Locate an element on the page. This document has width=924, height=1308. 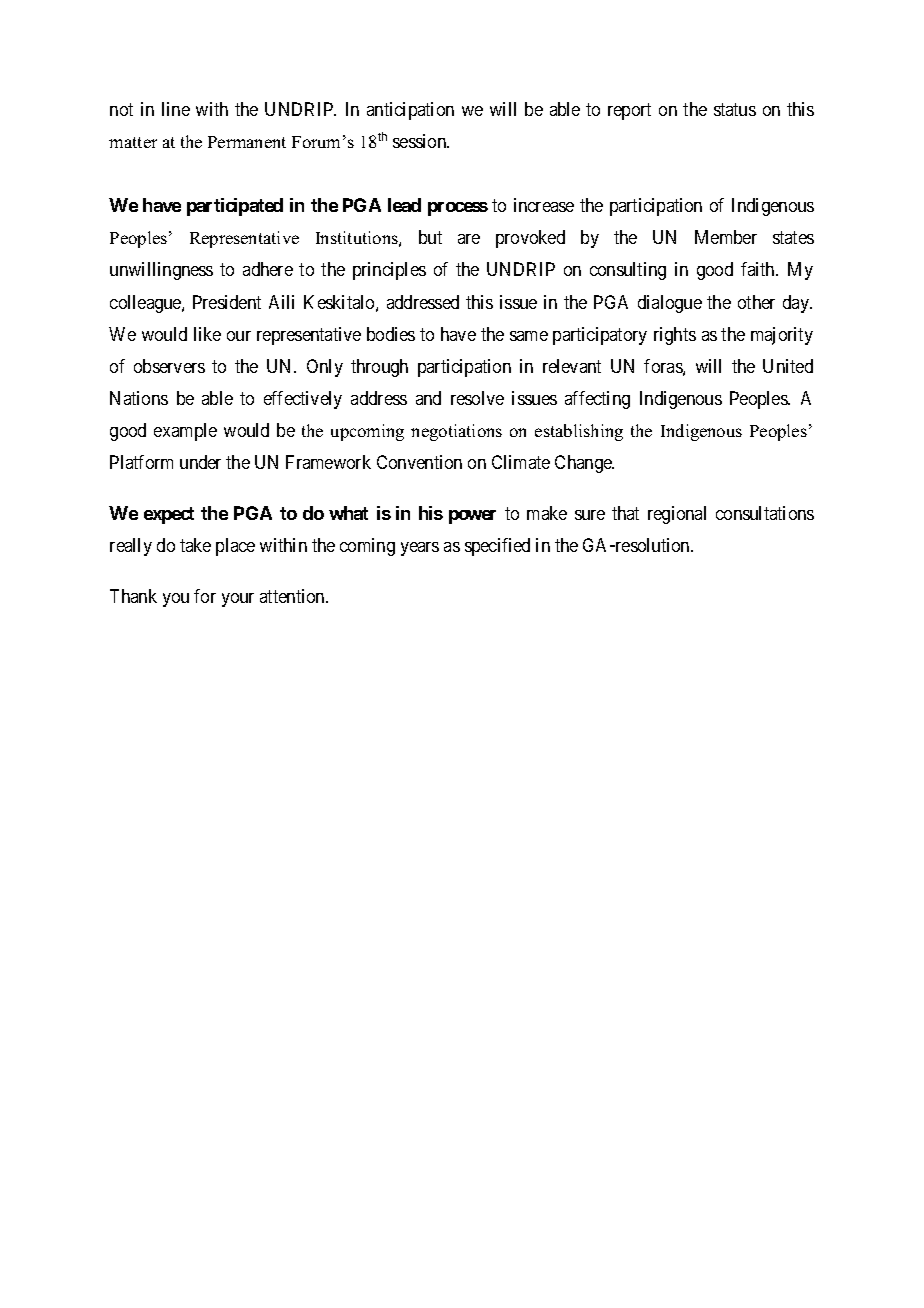
faith is located at coordinates (759, 269).
